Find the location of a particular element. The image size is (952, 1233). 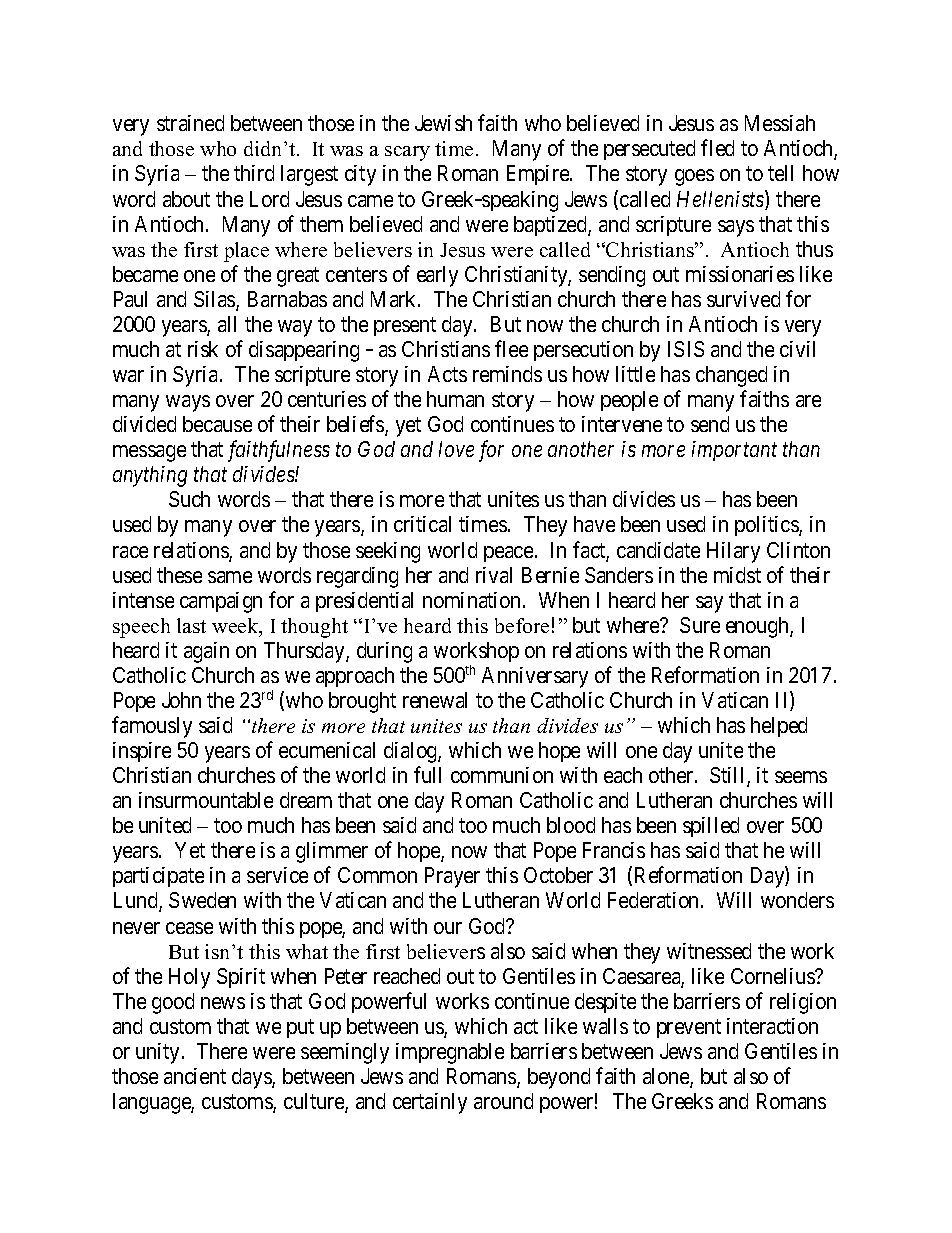

important is located at coordinates (734, 451).
